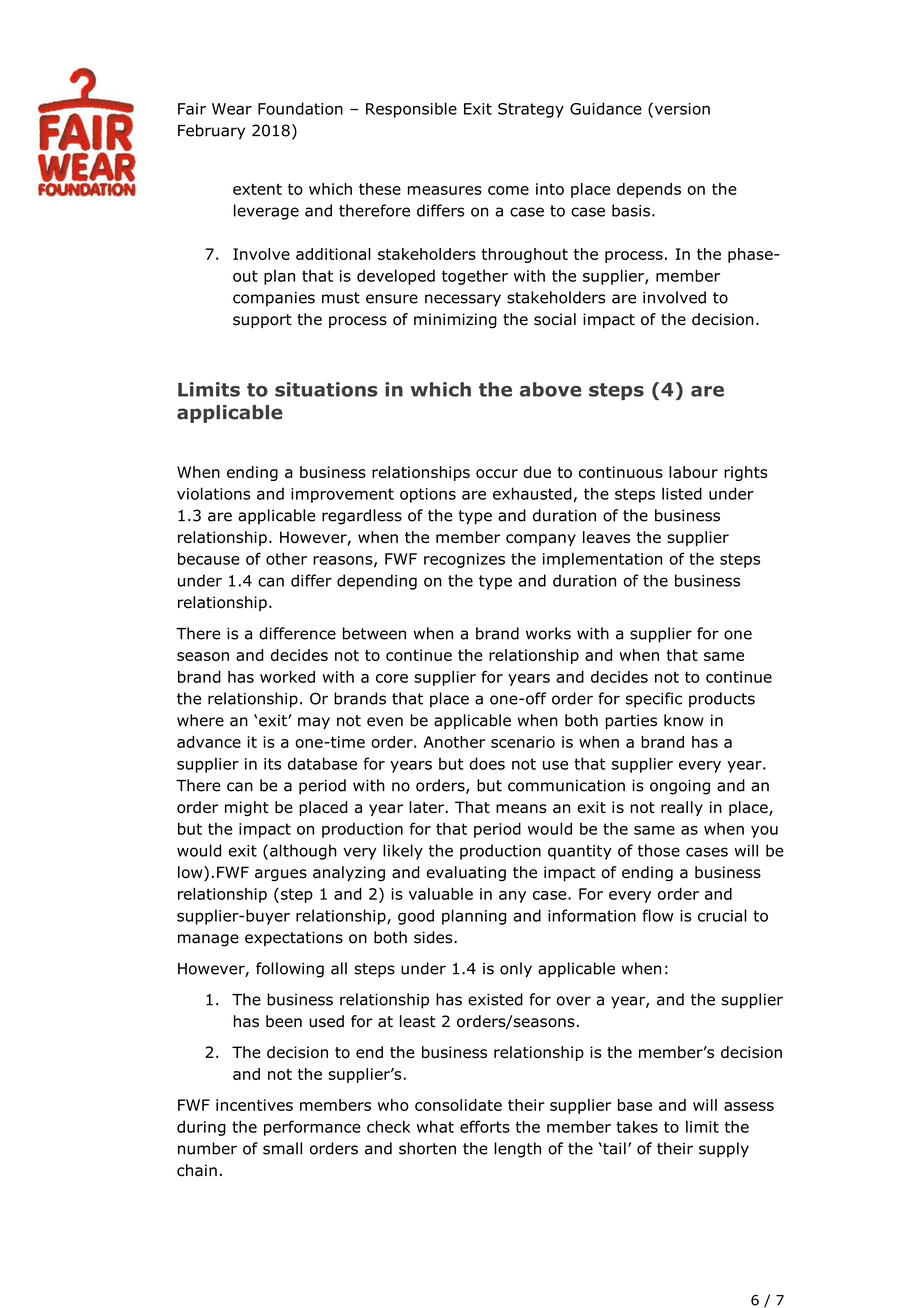 This screenshot has height=1308, width=924. What do you see at coordinates (287, 677) in the screenshot?
I see `worked` at bounding box center [287, 677].
